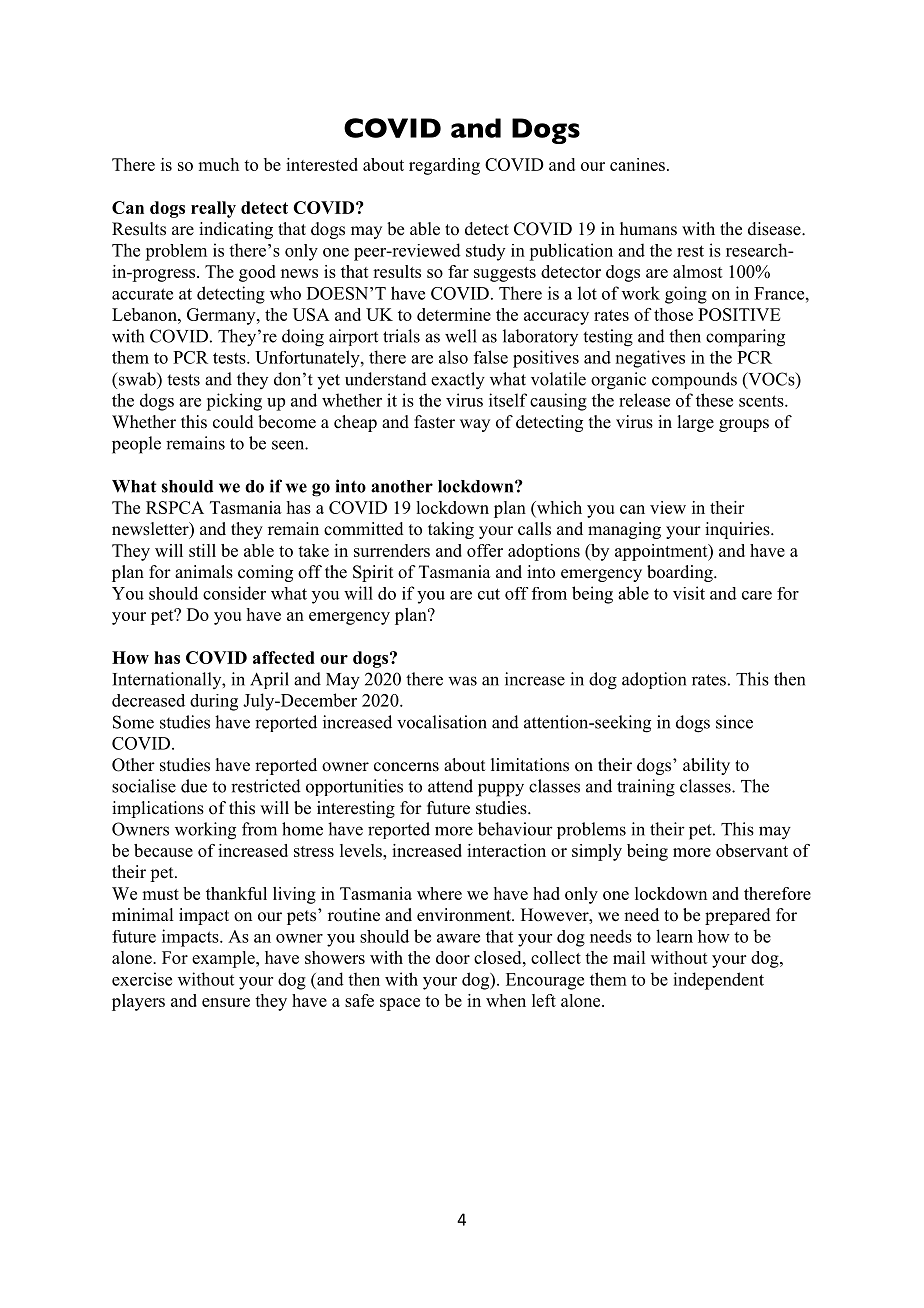 The width and height of the image is (924, 1308). What do you see at coordinates (695, 423) in the image?
I see `large` at bounding box center [695, 423].
